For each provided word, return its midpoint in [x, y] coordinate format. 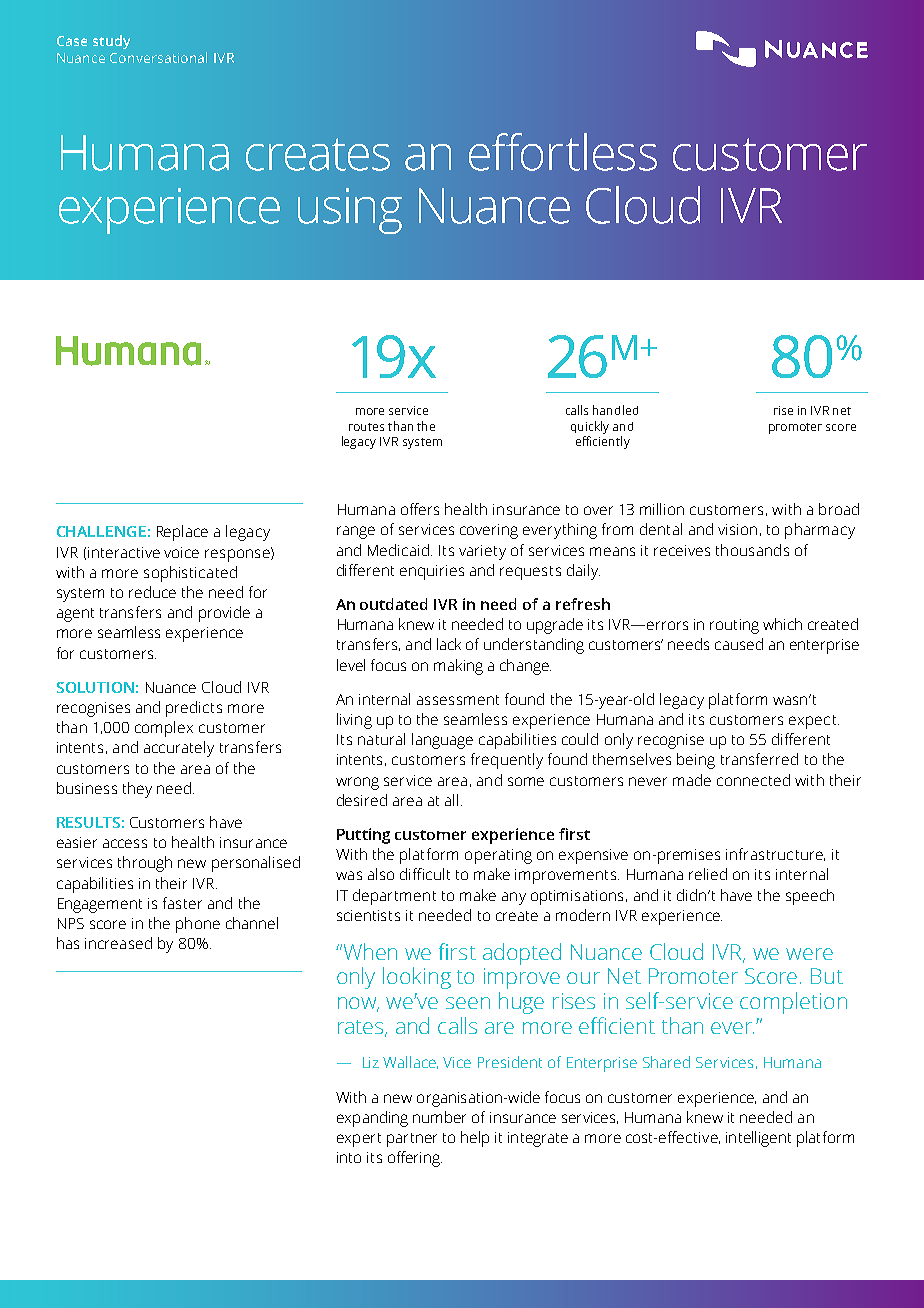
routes [366, 427]
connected [753, 780]
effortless [563, 152]
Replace [182, 533]
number [439, 1117]
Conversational [158, 57]
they [137, 790]
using [350, 211]
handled [615, 410]
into [349, 1157]
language [442, 741]
